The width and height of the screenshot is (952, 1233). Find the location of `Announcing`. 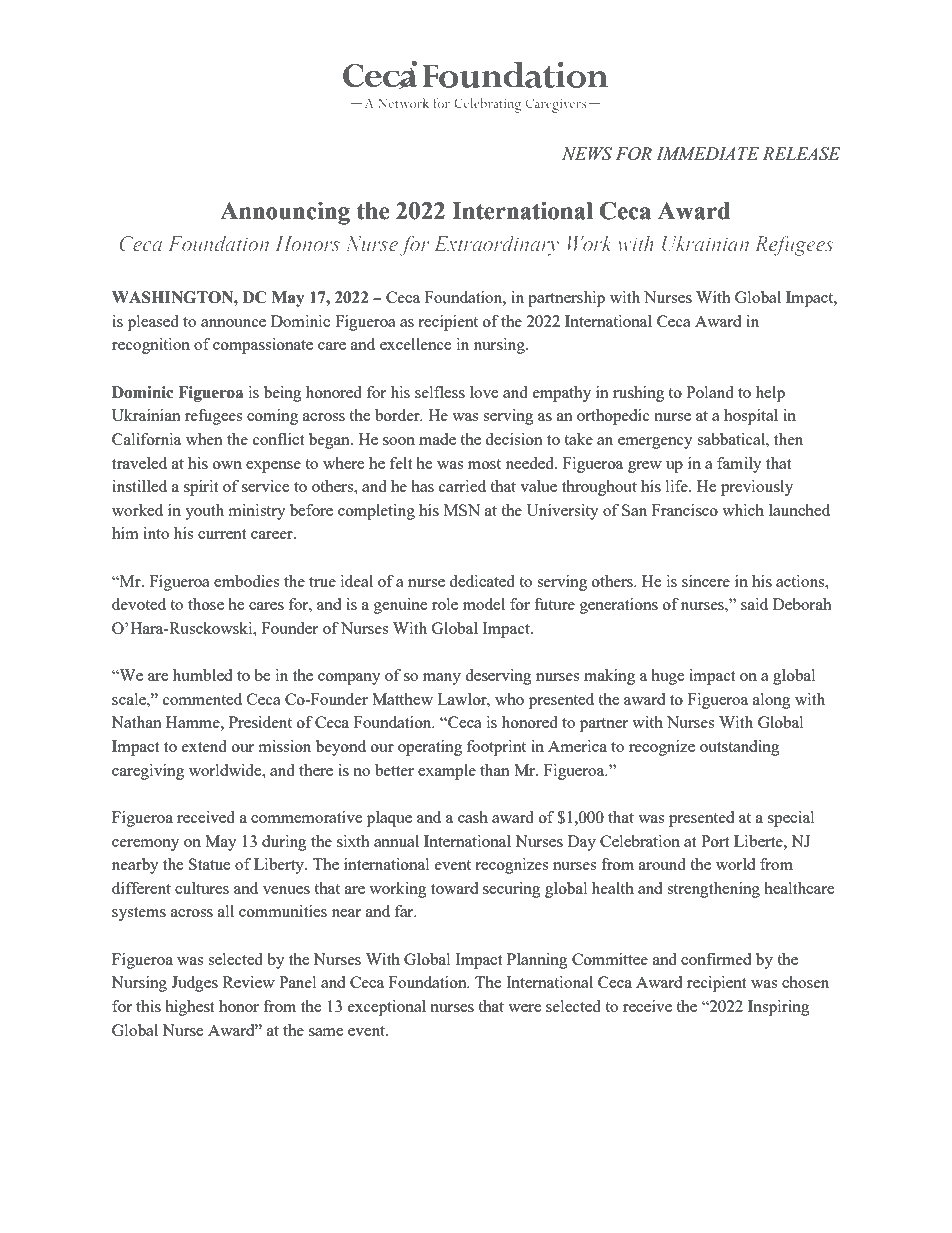

Announcing is located at coordinates (285, 213).
